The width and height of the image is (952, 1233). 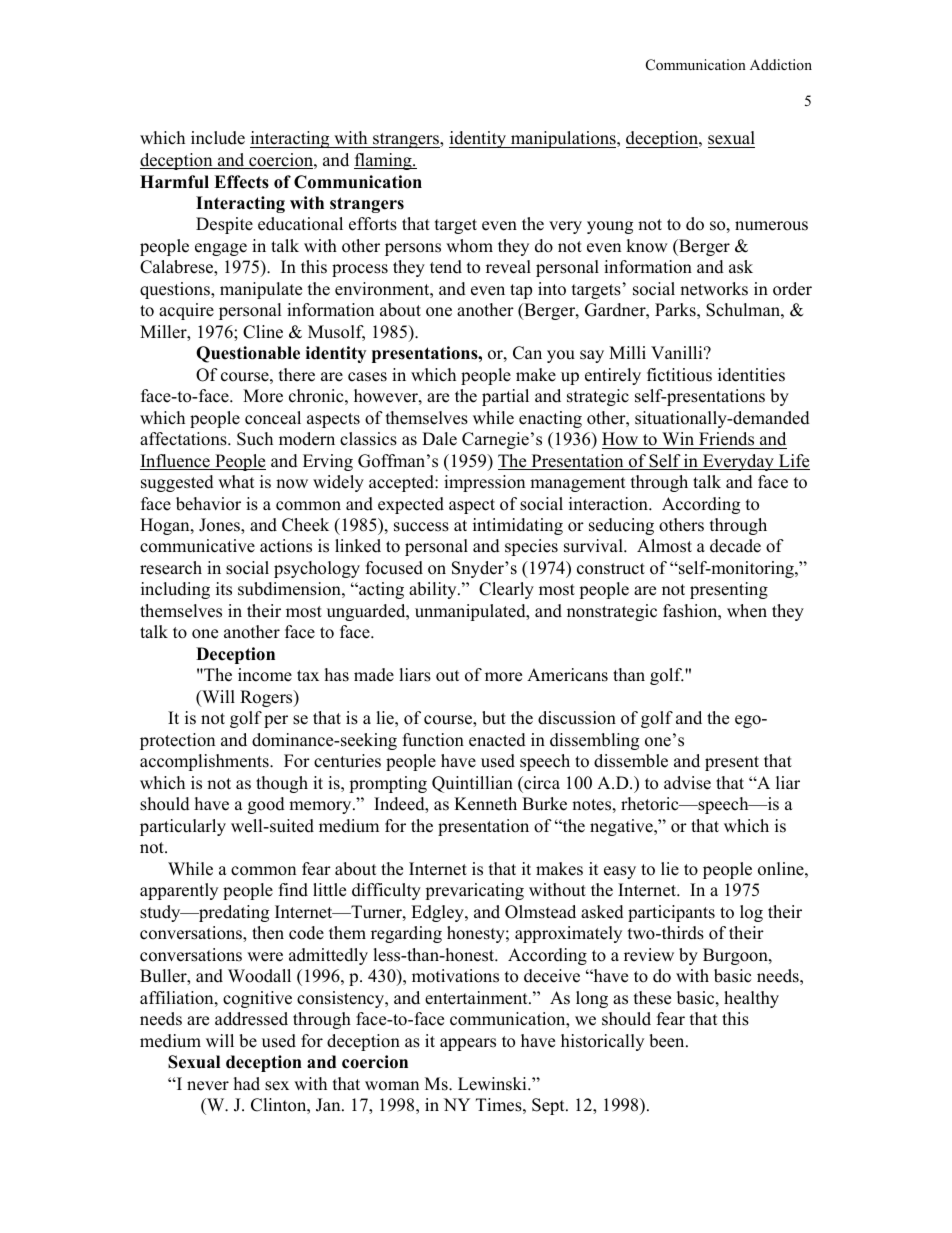 What do you see at coordinates (218, 138) in the image?
I see `include` at bounding box center [218, 138].
